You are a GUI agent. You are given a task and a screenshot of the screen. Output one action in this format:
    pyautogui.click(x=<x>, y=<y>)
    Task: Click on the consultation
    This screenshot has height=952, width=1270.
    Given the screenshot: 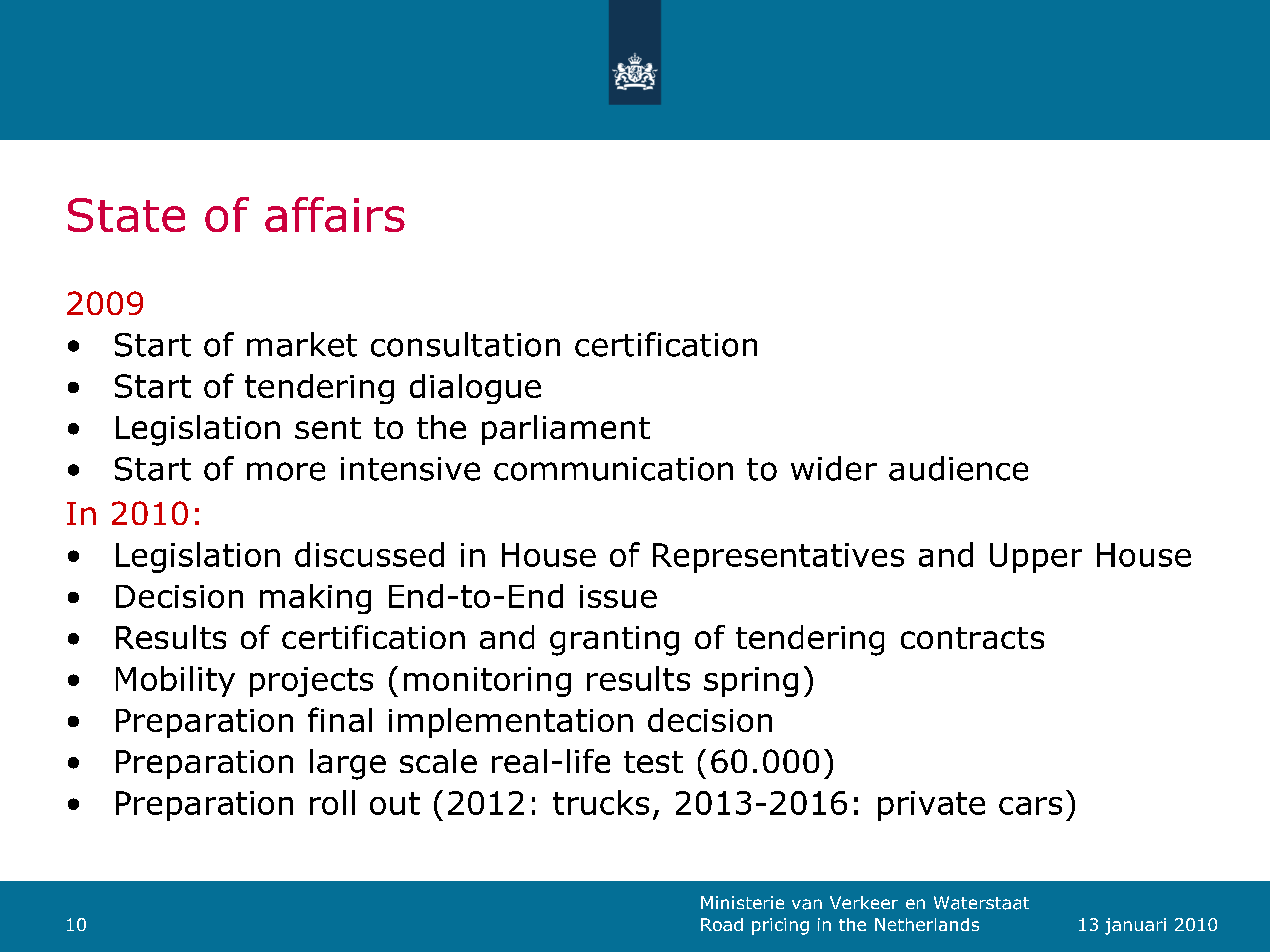 What is the action you would take?
    pyautogui.click(x=465, y=344)
